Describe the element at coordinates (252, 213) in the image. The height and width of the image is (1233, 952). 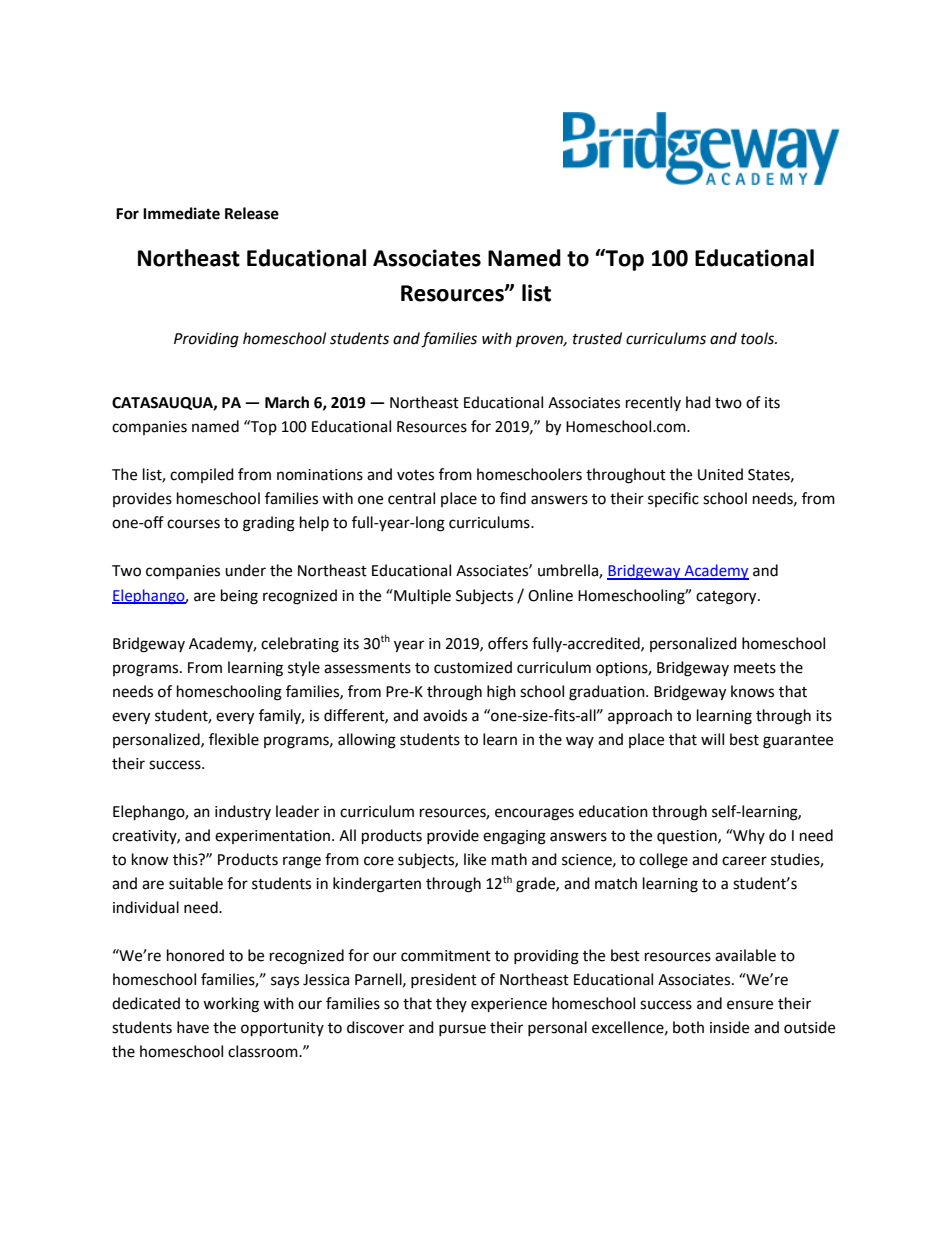
I see `Release` at that location.
